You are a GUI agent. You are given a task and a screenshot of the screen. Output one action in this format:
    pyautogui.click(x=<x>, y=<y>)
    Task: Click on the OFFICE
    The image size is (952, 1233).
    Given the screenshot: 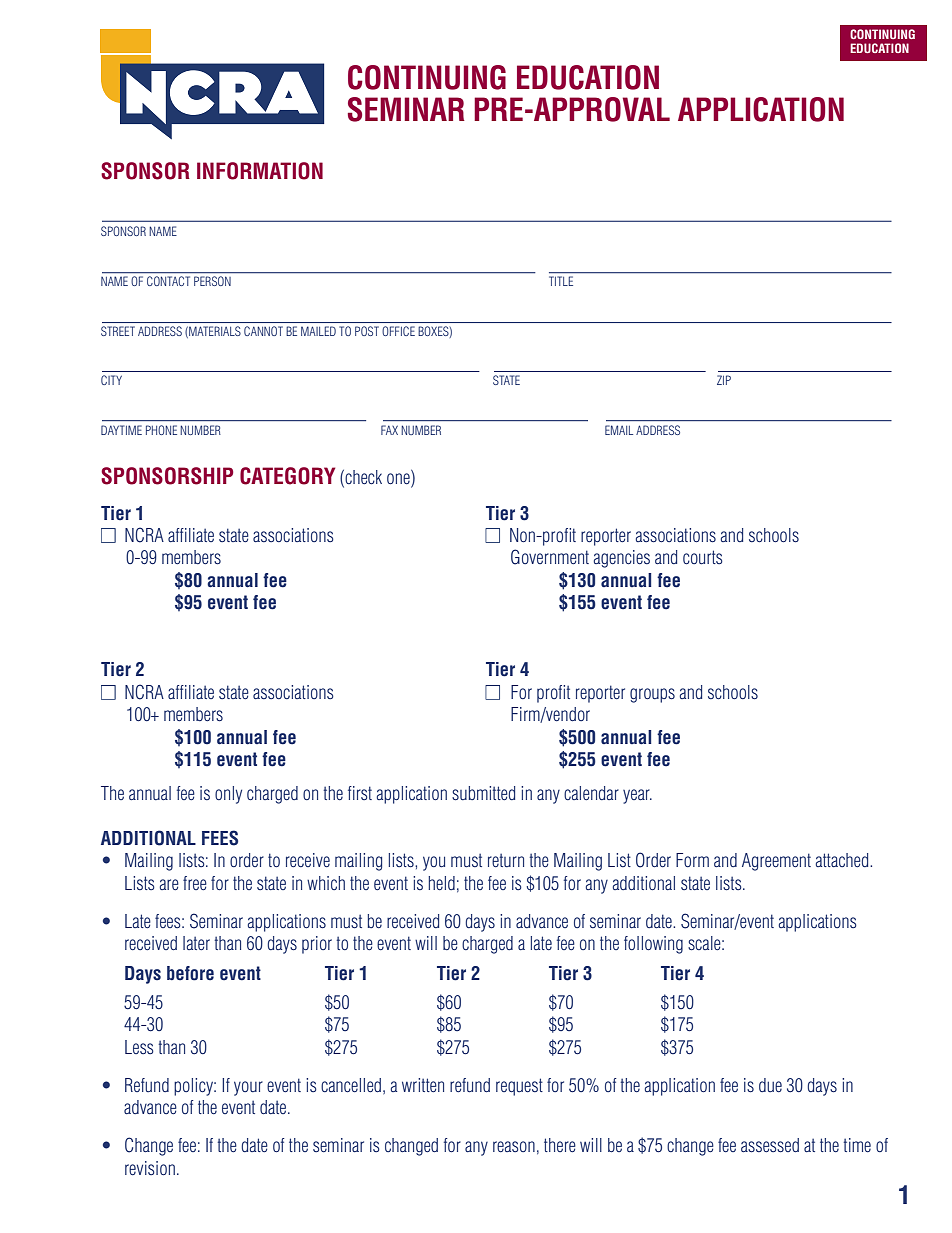 What is the action you would take?
    pyautogui.click(x=399, y=331)
